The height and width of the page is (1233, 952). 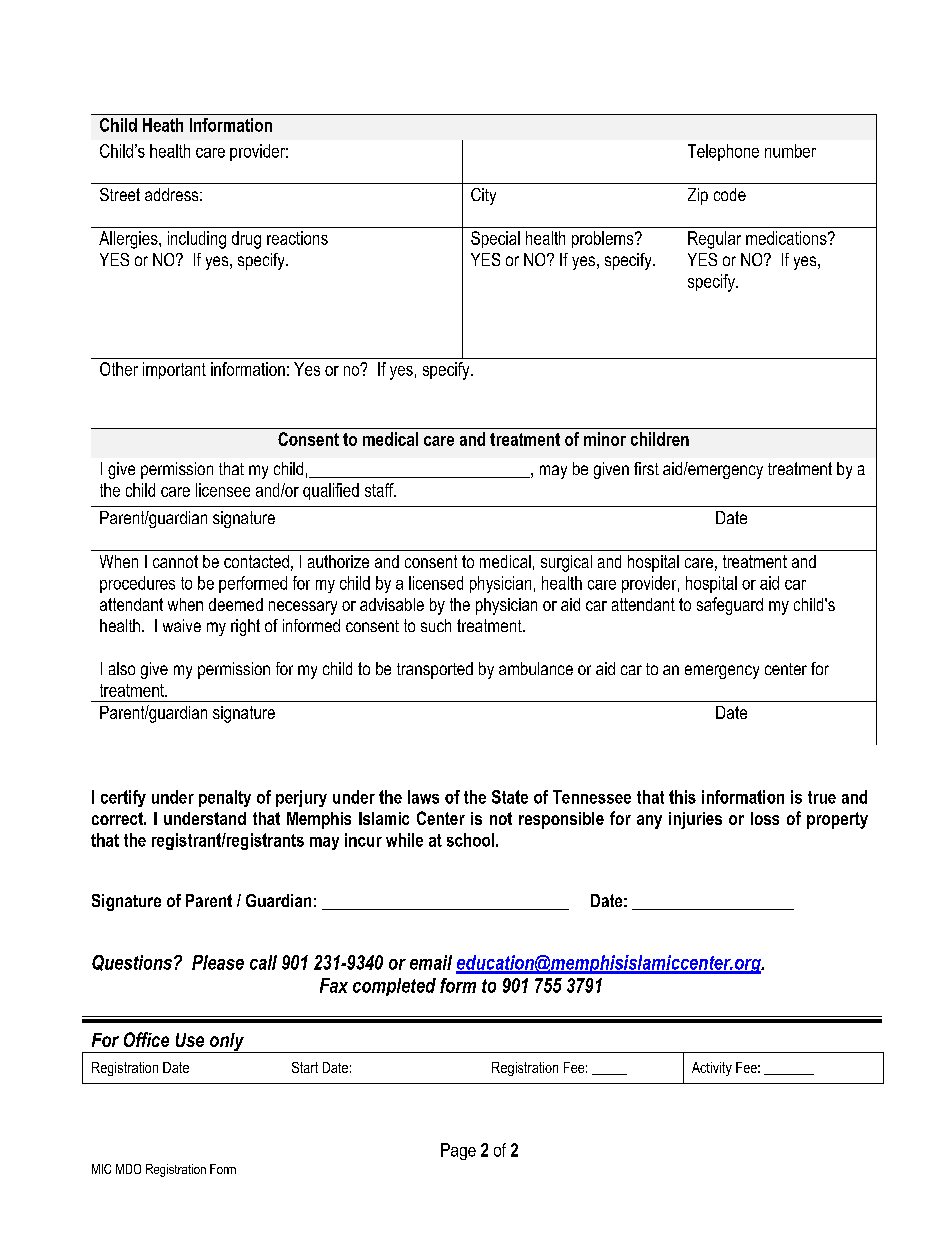 What do you see at coordinates (712, 1069) in the page?
I see `Activity` at bounding box center [712, 1069].
